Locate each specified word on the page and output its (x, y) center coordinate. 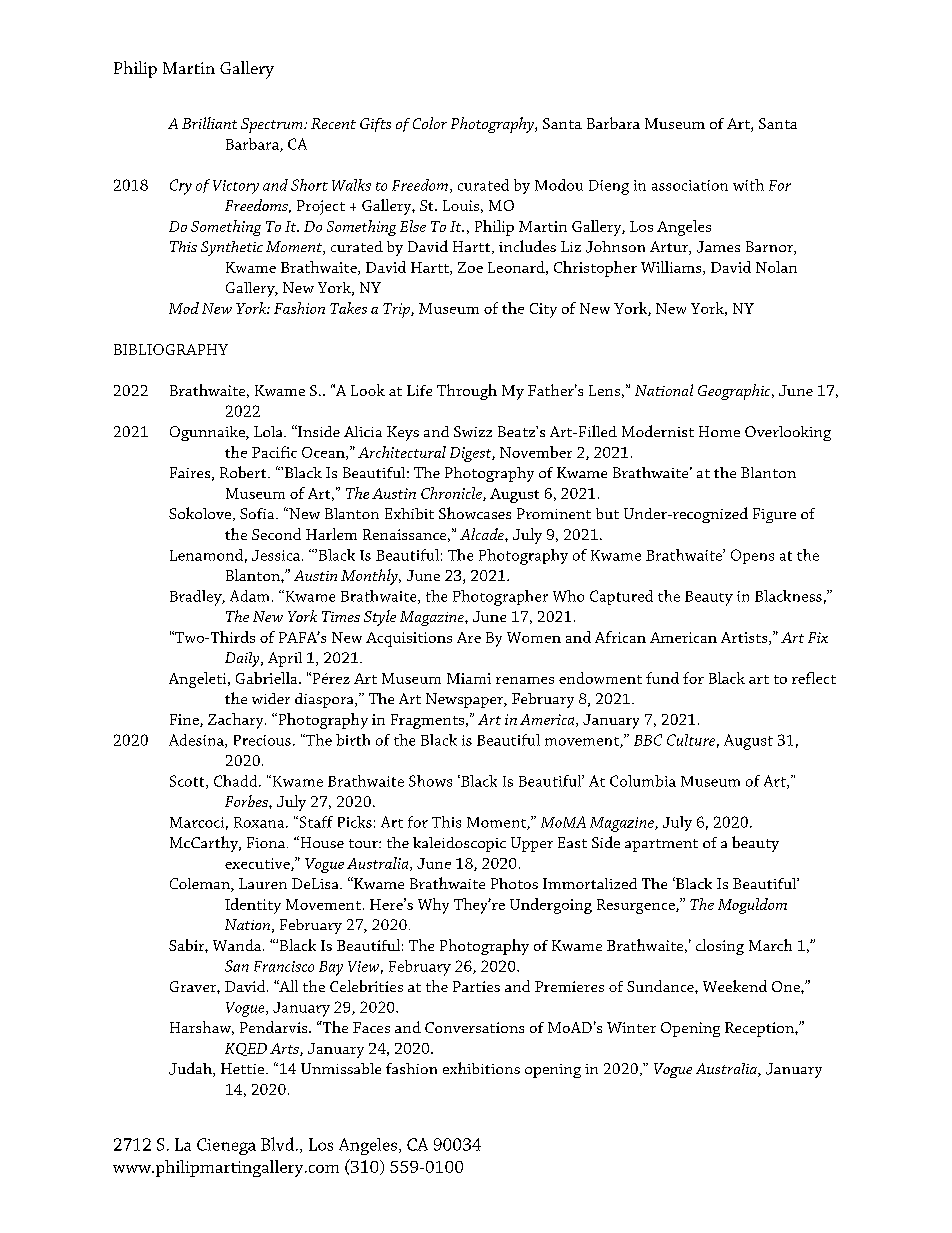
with (748, 185)
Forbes (247, 801)
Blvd (279, 1144)
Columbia (643, 781)
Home (719, 431)
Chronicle (452, 494)
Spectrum (273, 125)
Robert (244, 472)
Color (430, 123)
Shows (430, 781)
